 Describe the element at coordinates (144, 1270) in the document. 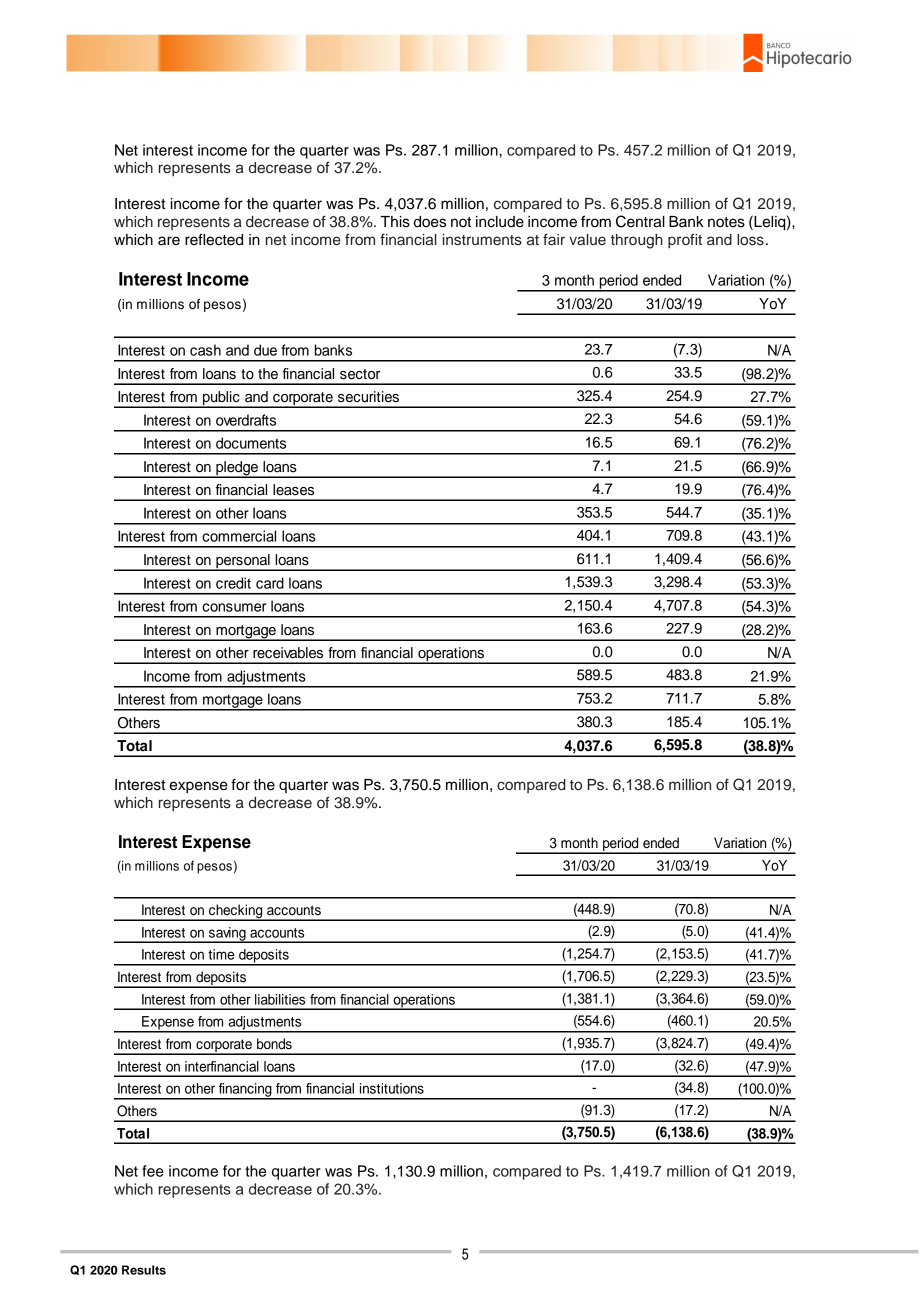

I see `Results` at that location.
